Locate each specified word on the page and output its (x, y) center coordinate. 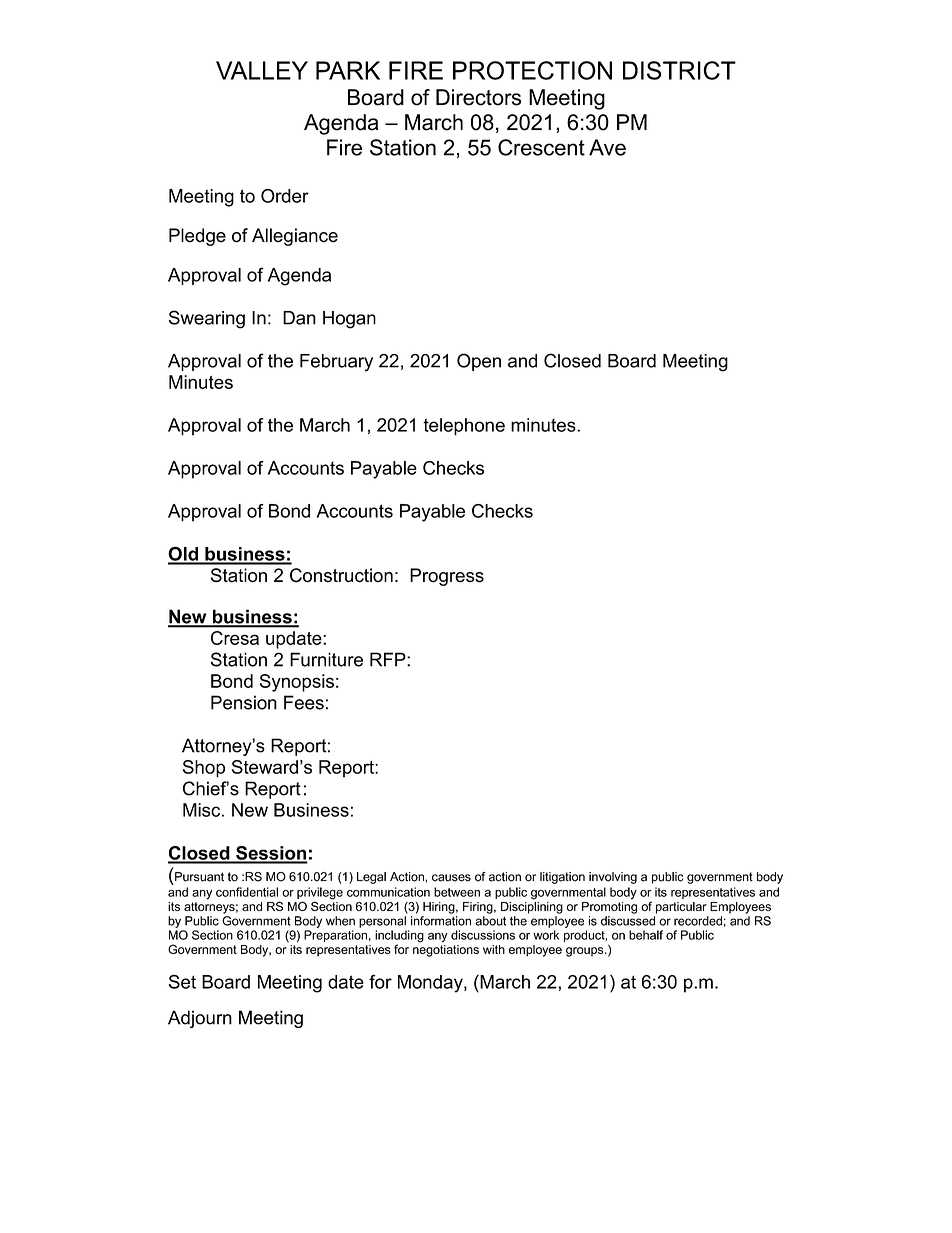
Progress (447, 577)
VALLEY (262, 70)
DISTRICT (679, 70)
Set (182, 981)
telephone (464, 427)
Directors (478, 97)
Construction (341, 575)
